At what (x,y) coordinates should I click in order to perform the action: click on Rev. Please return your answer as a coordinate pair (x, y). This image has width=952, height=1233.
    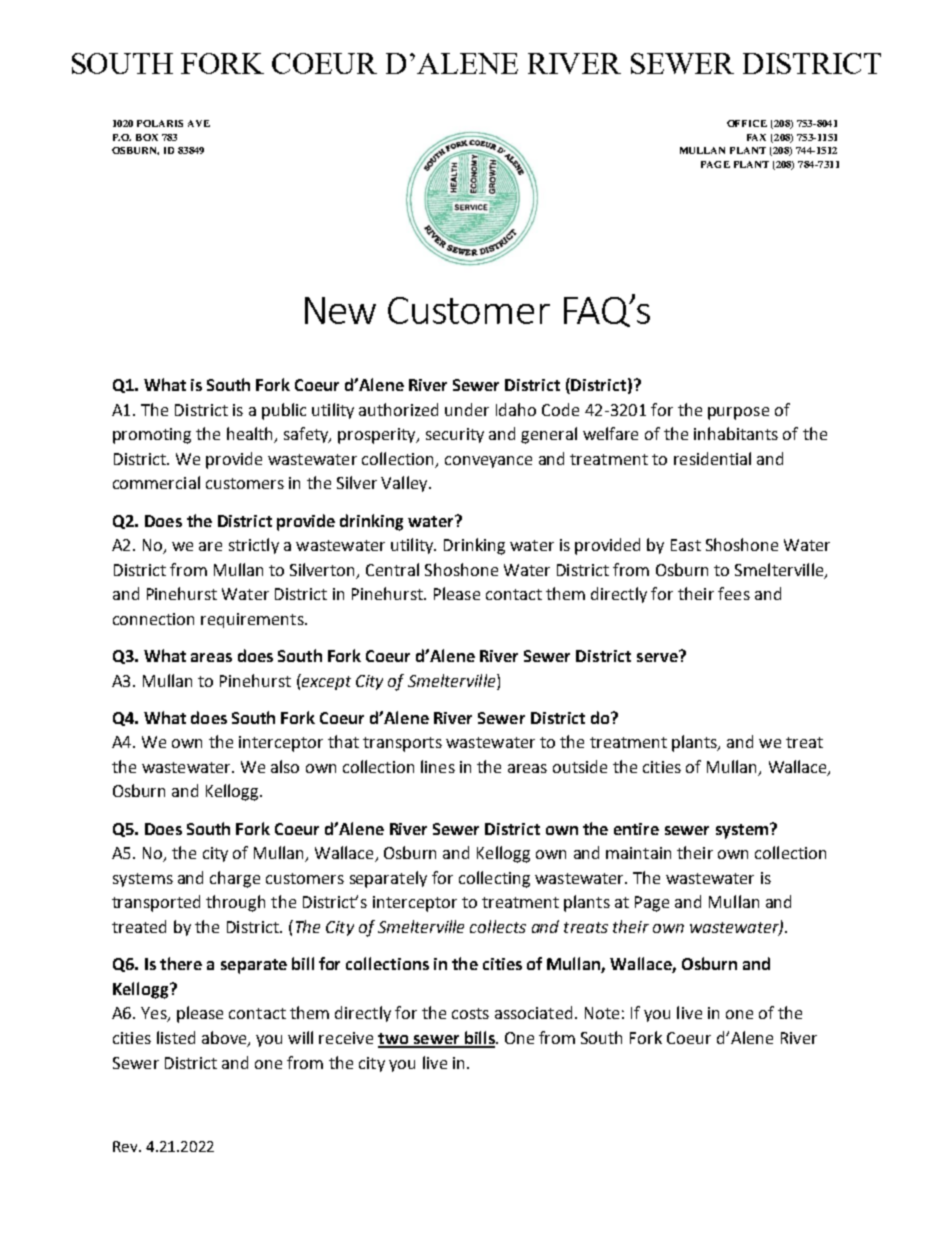
    Looking at the image, I should click on (126, 1146).
